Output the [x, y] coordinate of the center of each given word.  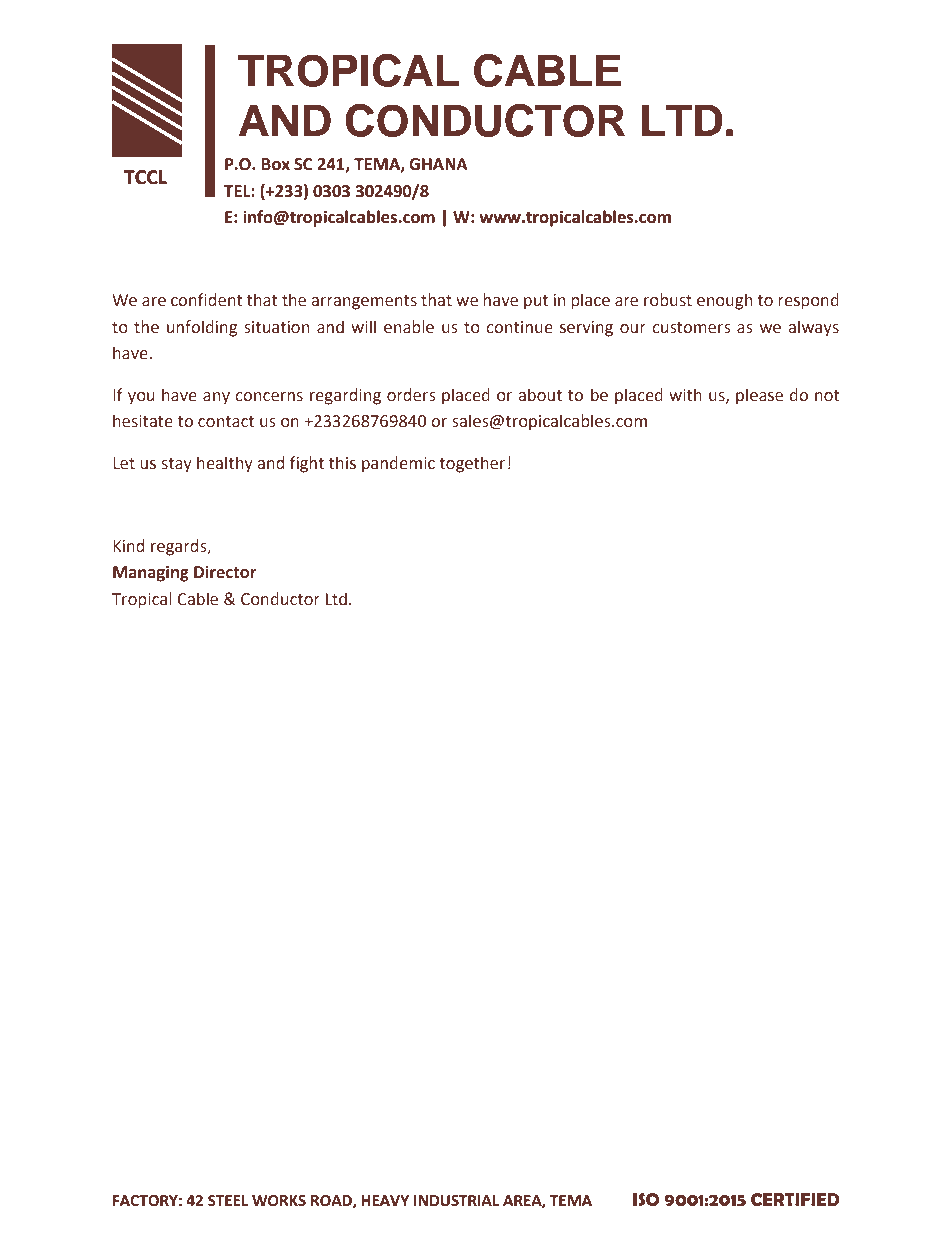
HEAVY [385, 1200]
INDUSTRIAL [456, 1201]
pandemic [398, 464]
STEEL [228, 1201]
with [685, 395]
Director [225, 572]
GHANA [438, 164]
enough [724, 301]
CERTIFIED [795, 1200]
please [759, 396]
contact [226, 422]
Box [276, 164]
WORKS [279, 1201]
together [472, 464]
